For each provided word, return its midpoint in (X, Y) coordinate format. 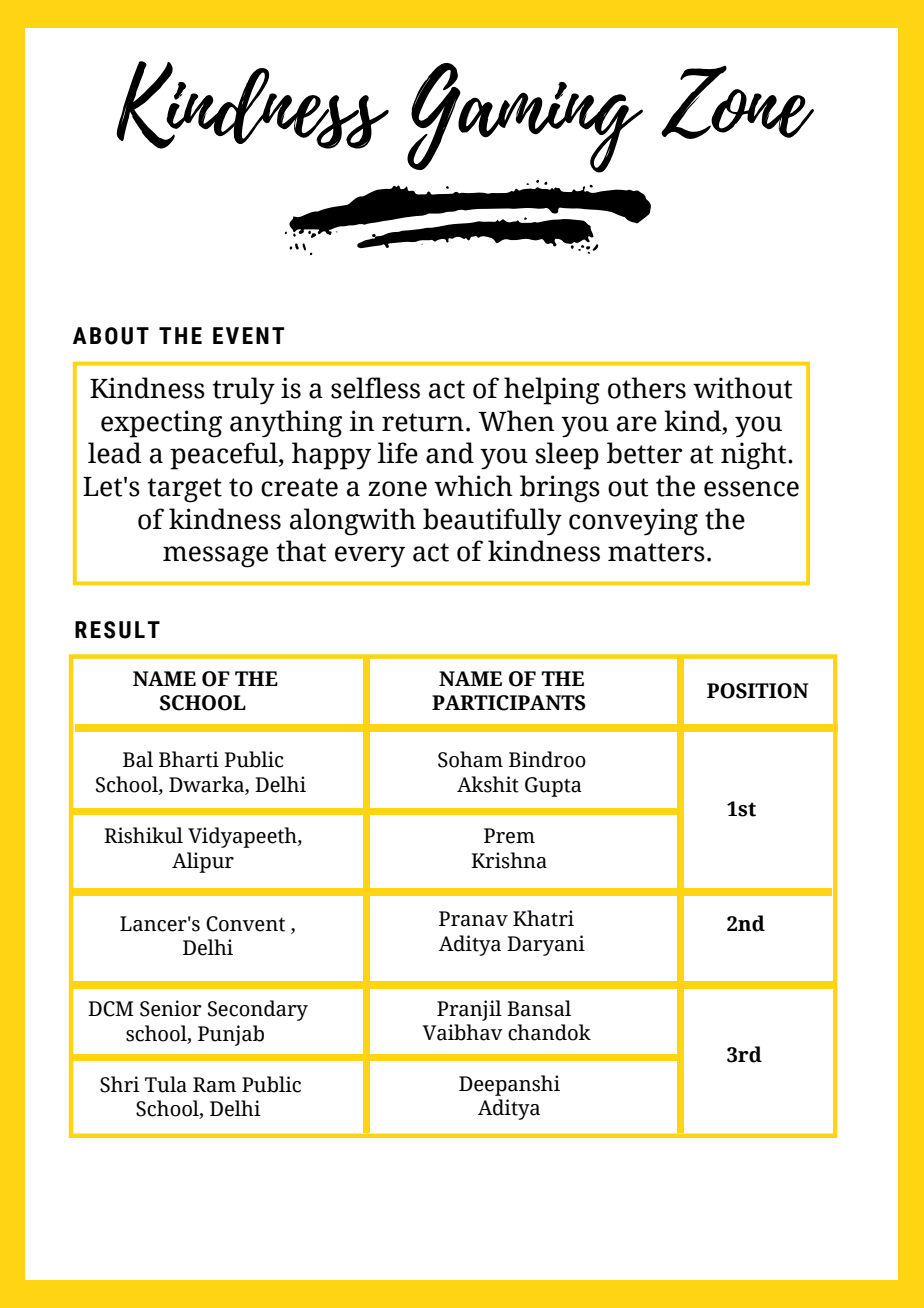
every (370, 557)
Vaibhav (462, 1032)
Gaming (525, 118)
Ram (214, 1085)
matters (656, 552)
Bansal (539, 1008)
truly (244, 391)
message (215, 557)
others (647, 388)
